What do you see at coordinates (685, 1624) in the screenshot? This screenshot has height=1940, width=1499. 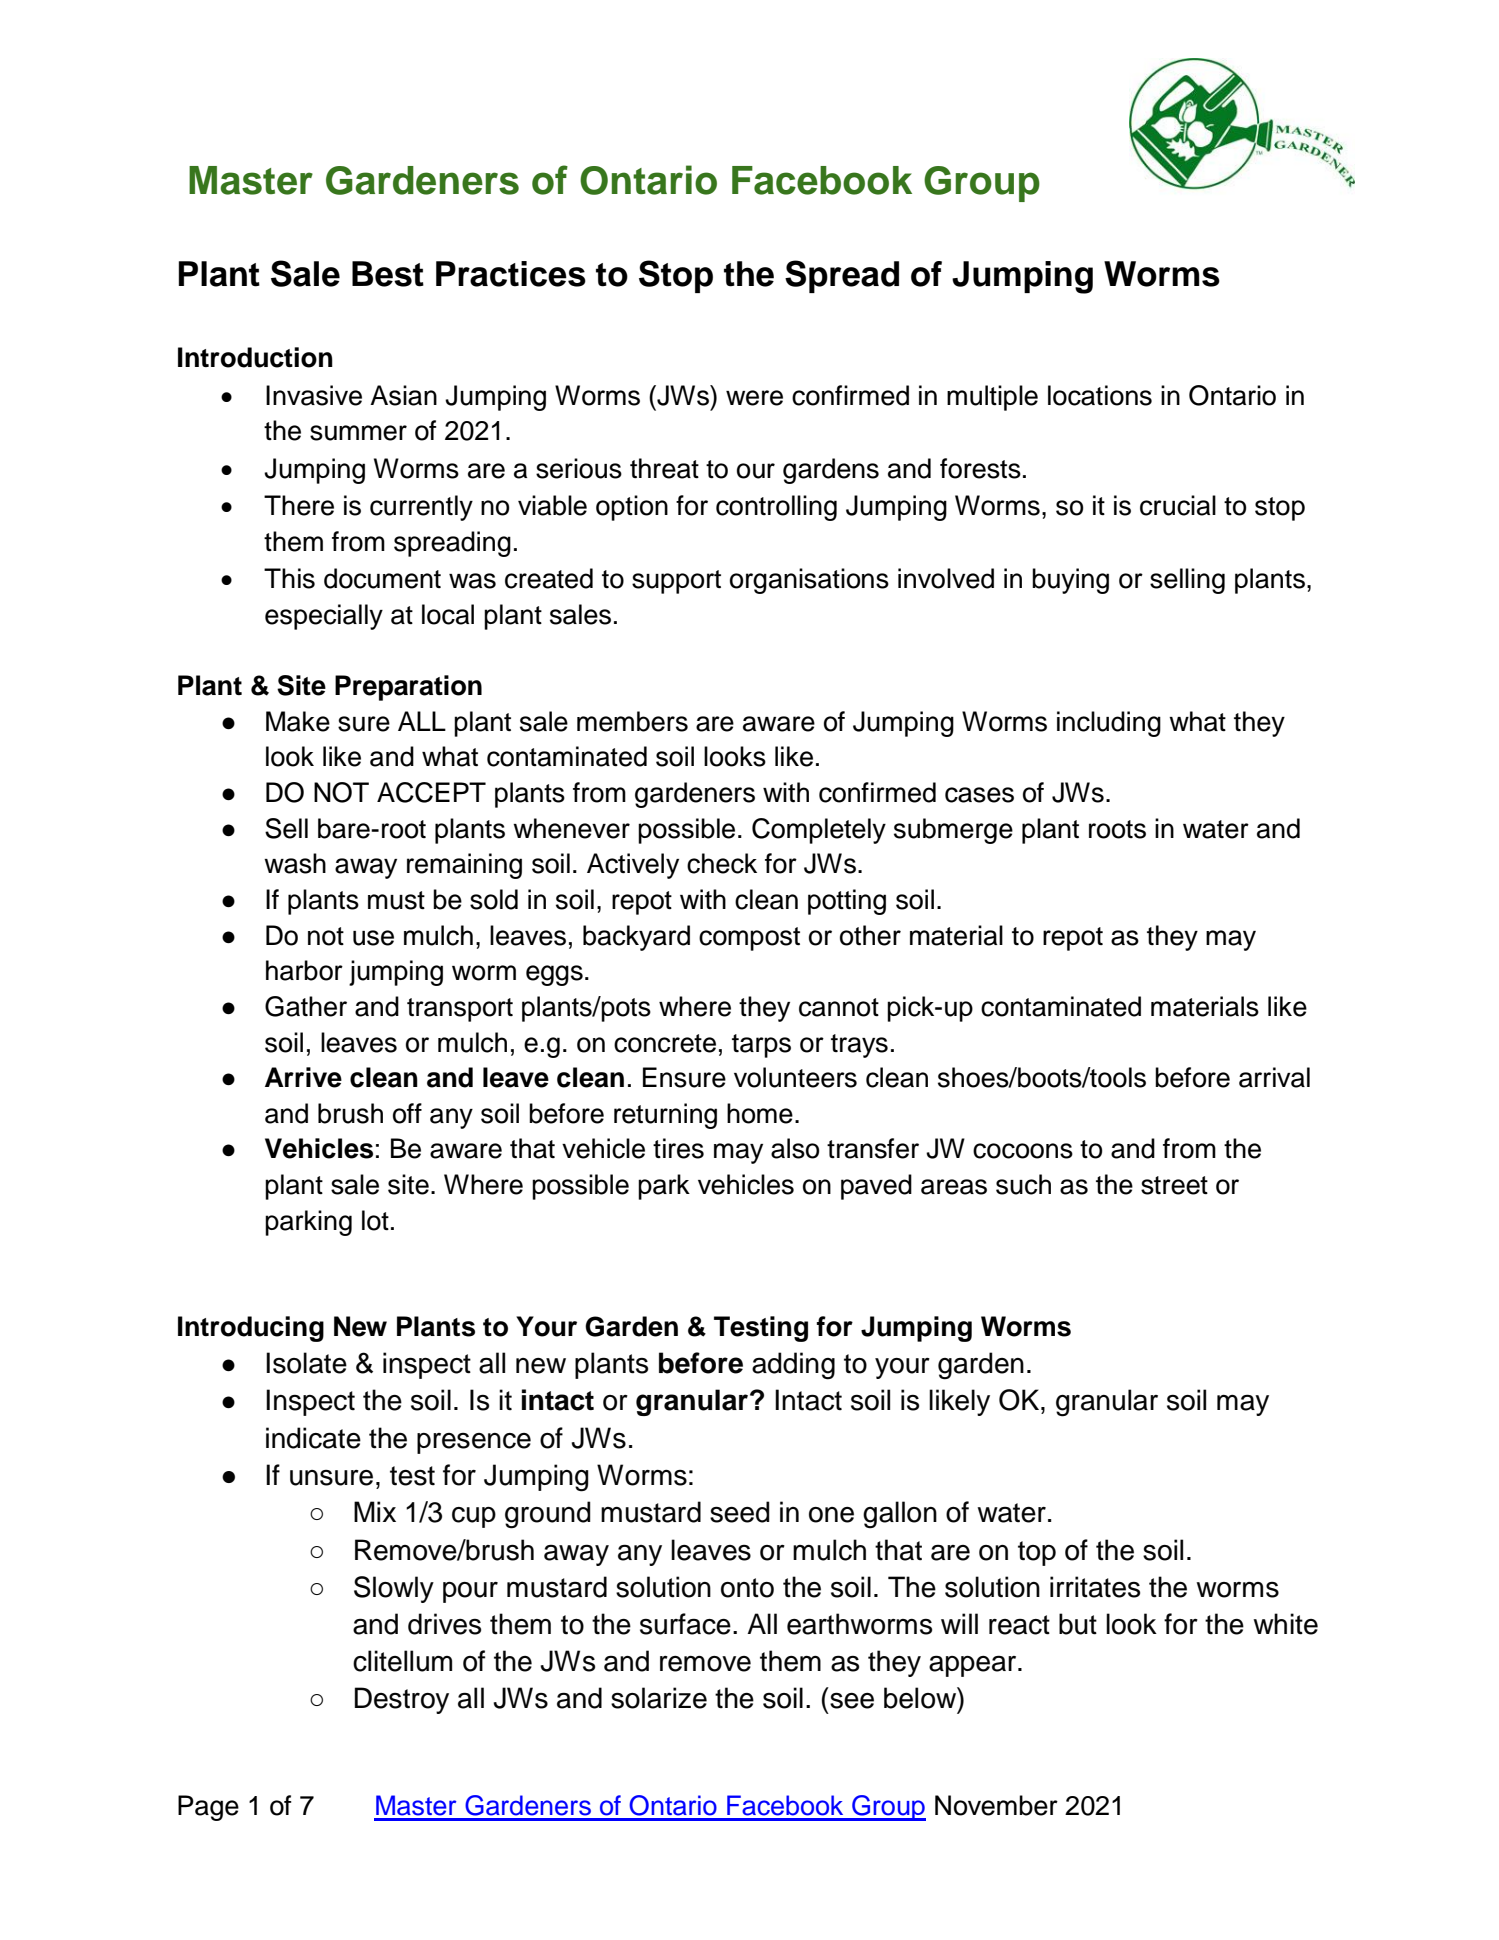 I see `surface` at bounding box center [685, 1624].
